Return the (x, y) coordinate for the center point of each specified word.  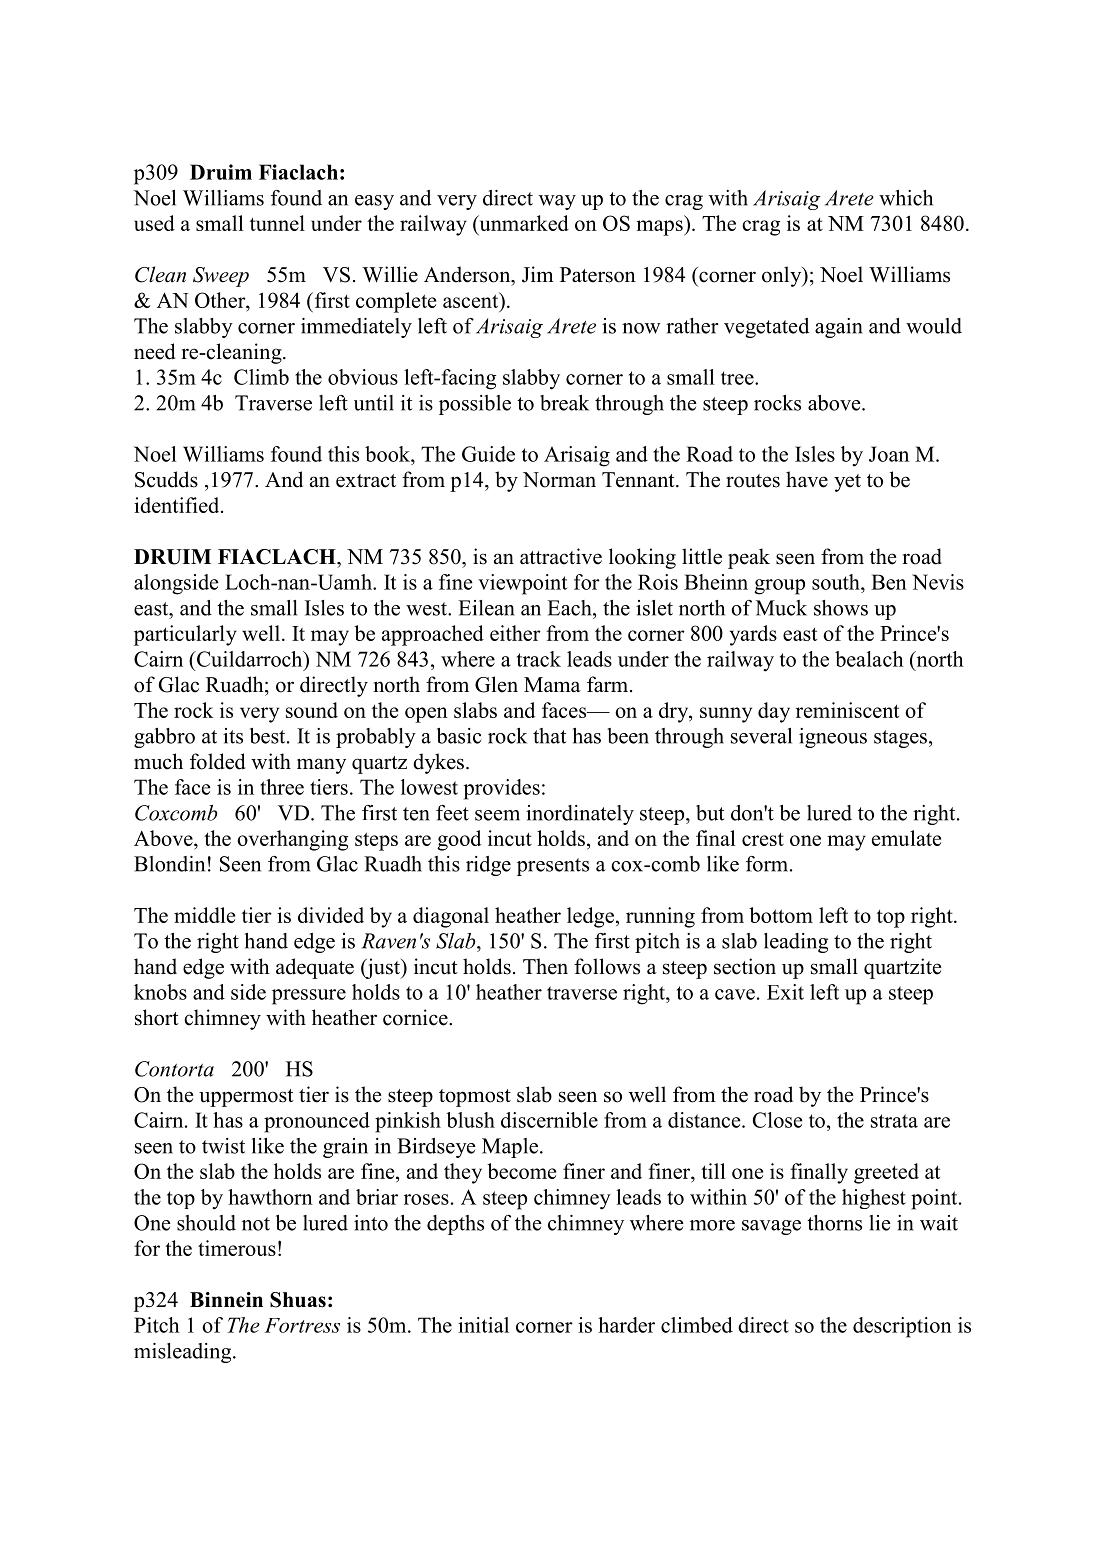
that (550, 736)
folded (217, 761)
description (902, 1327)
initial (483, 1325)
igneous (833, 738)
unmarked (523, 224)
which (906, 198)
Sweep (221, 277)
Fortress (302, 1325)
